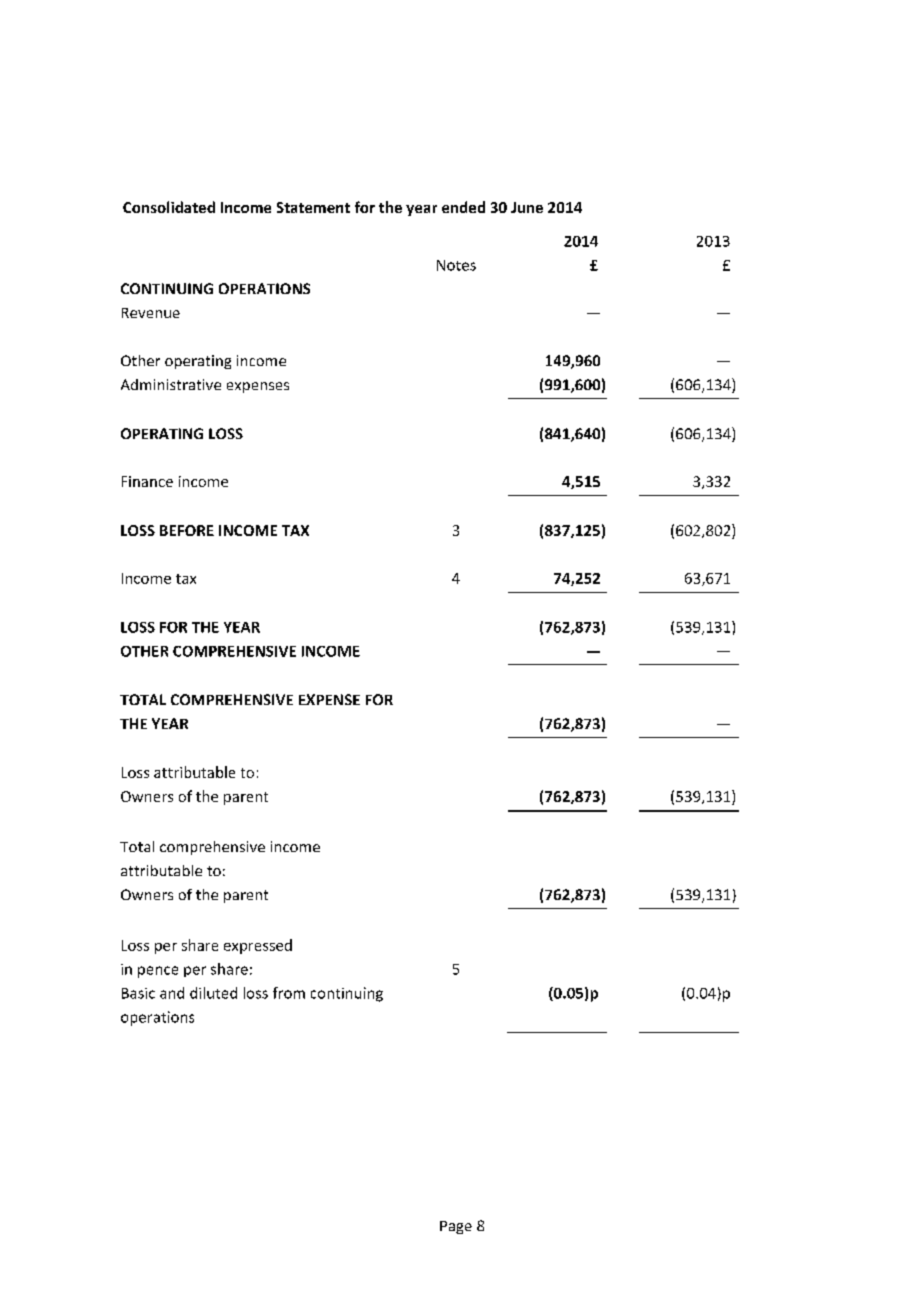  What do you see at coordinates (456, 1227) in the page?
I see `Page` at bounding box center [456, 1227].
